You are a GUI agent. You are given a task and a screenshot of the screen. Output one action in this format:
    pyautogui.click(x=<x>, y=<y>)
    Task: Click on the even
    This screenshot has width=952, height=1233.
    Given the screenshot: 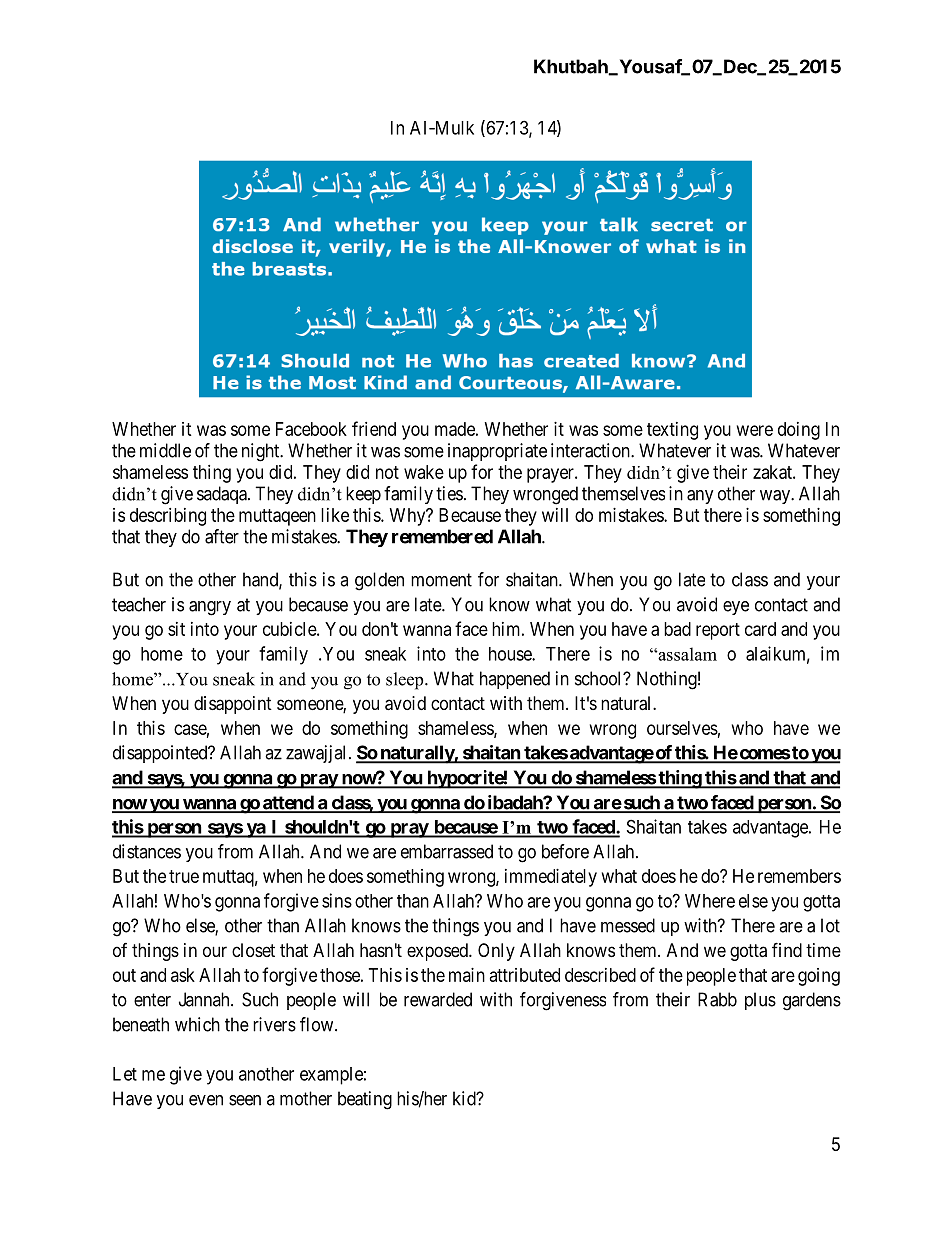 What is the action you would take?
    pyautogui.click(x=206, y=1100)
